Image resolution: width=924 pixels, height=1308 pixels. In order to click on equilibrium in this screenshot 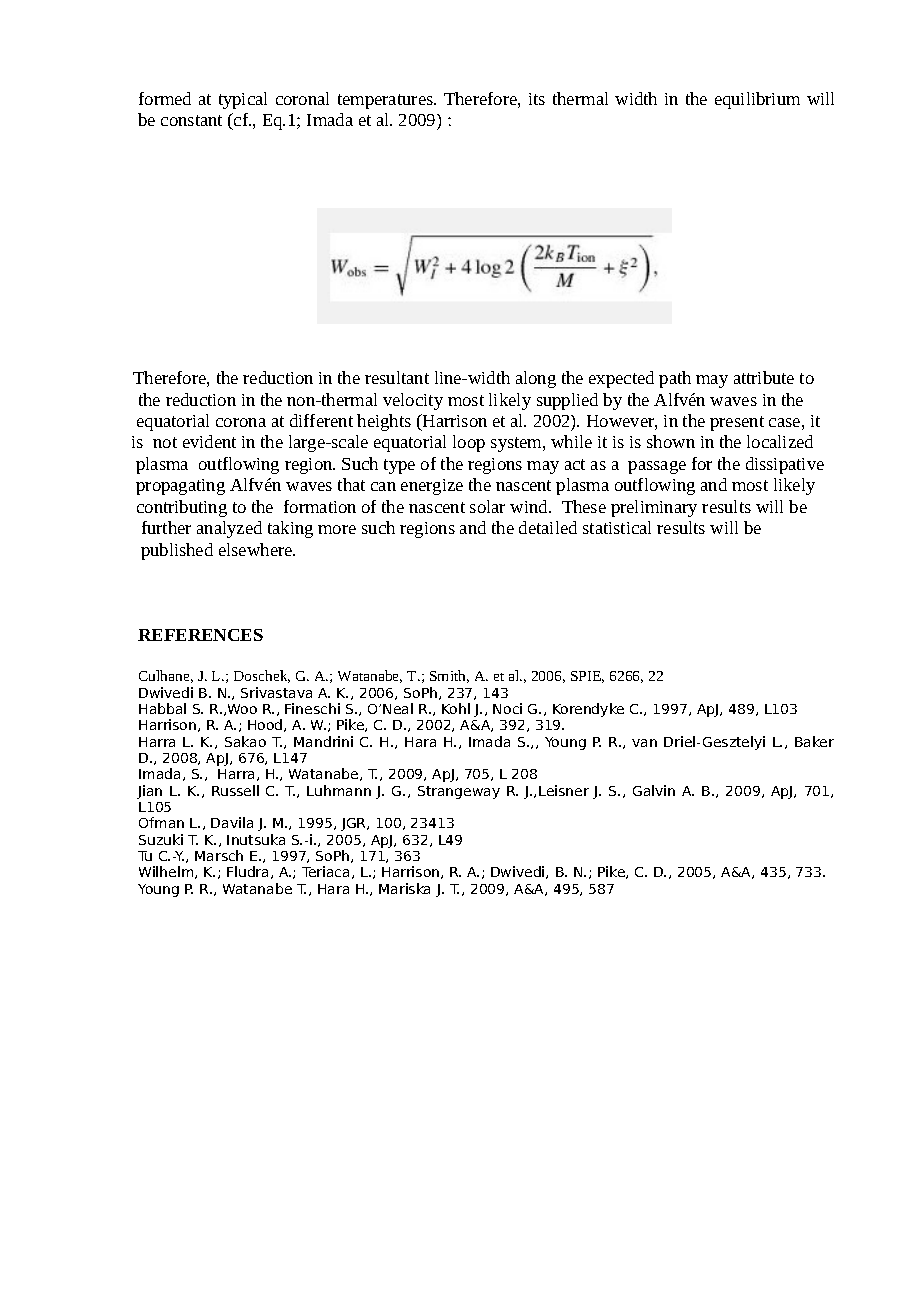, I will do `click(757, 100)`.
